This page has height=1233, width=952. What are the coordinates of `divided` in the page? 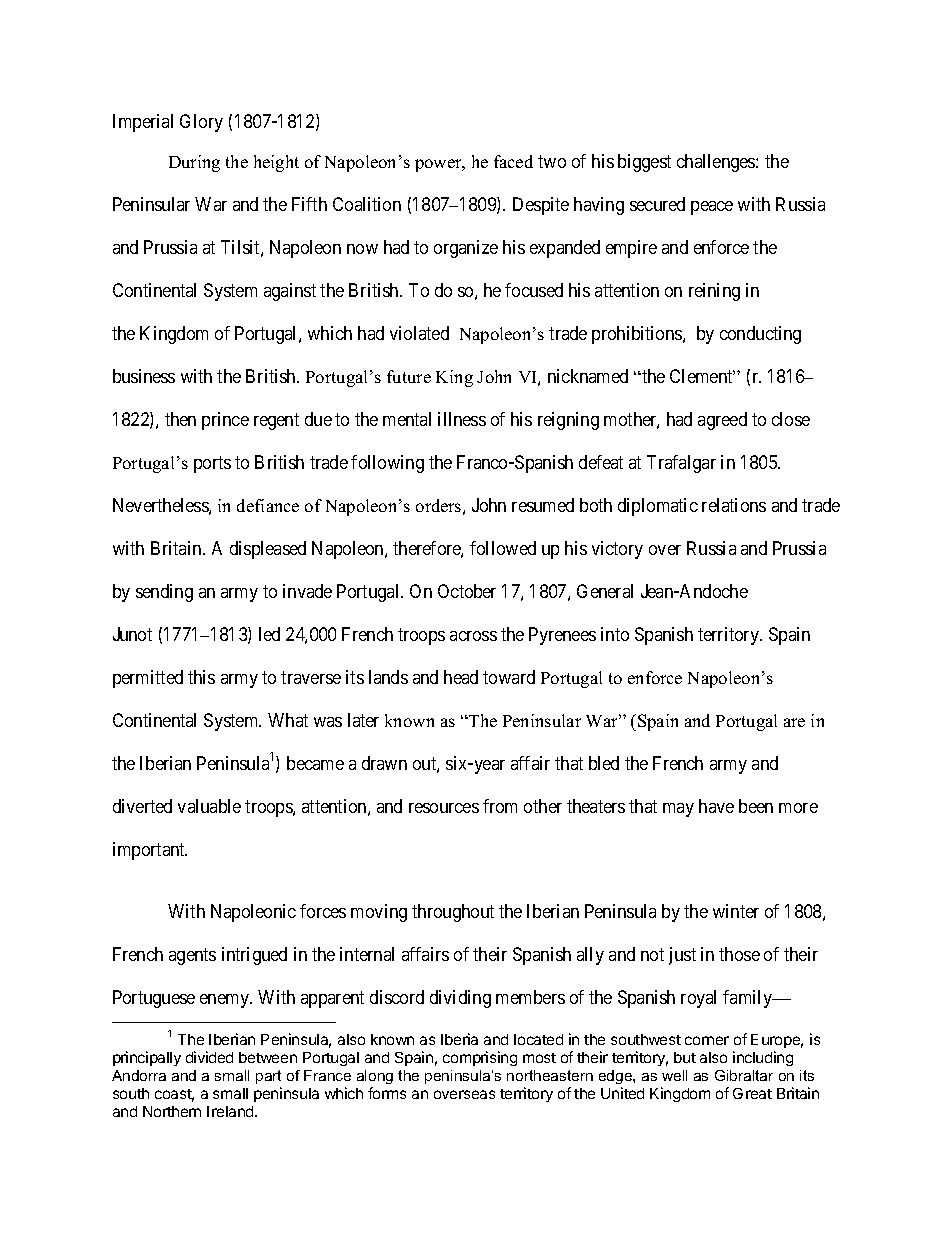 It's located at (209, 1057).
